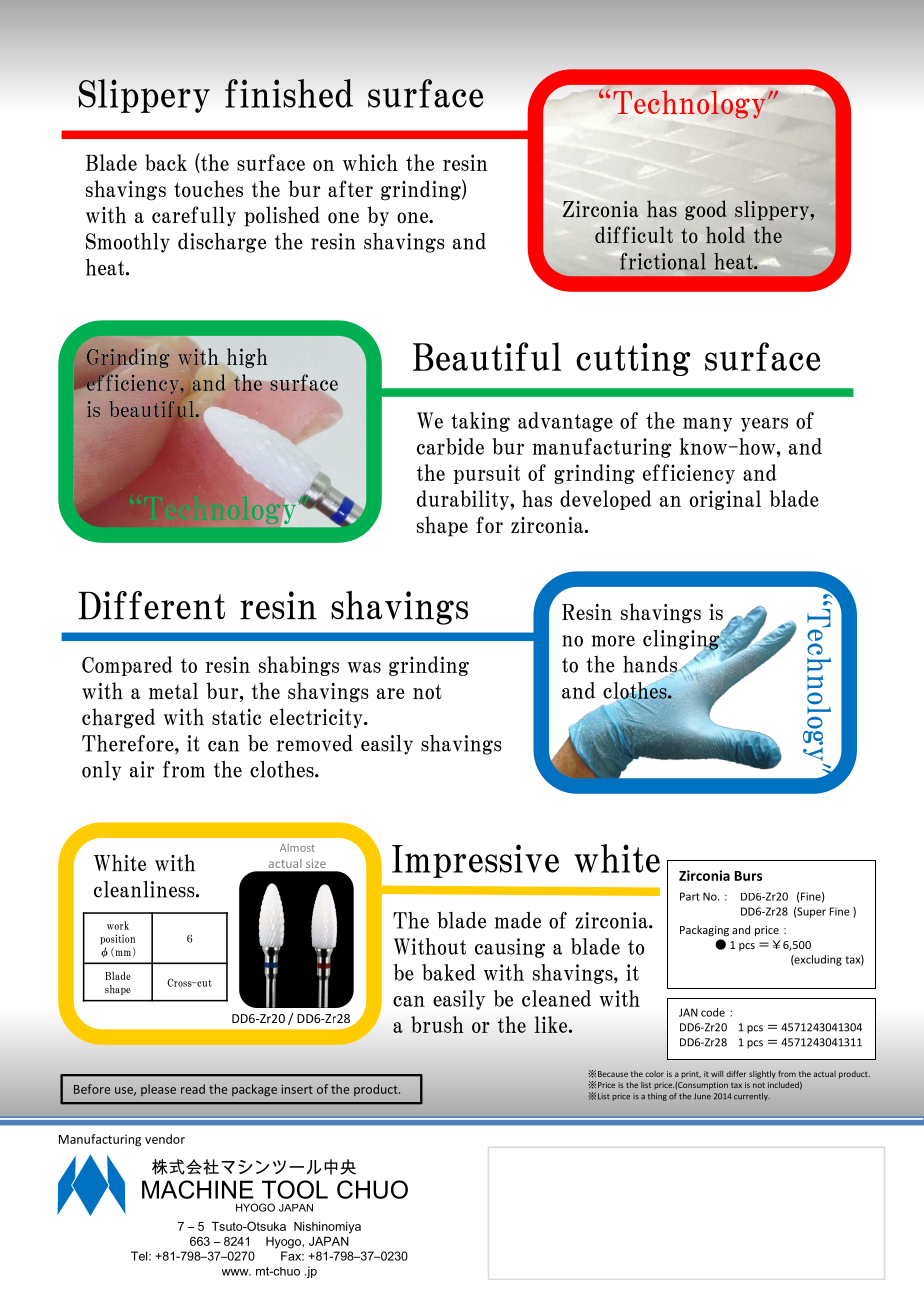 The height and width of the screenshot is (1308, 924). I want to click on which, so click(370, 162).
